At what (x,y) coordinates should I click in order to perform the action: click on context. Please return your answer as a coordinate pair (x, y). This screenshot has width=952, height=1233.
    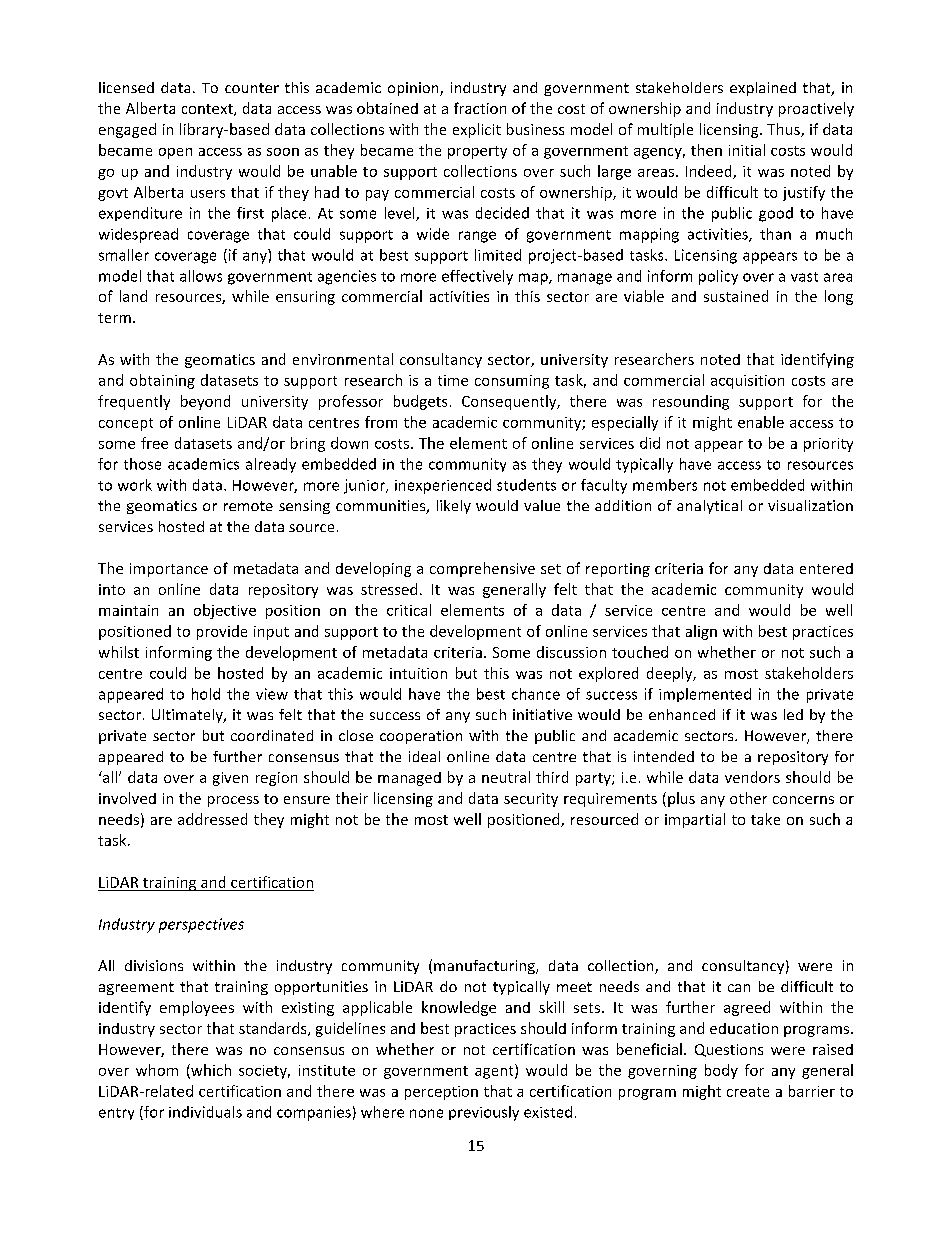
    Looking at the image, I should click on (208, 110).
